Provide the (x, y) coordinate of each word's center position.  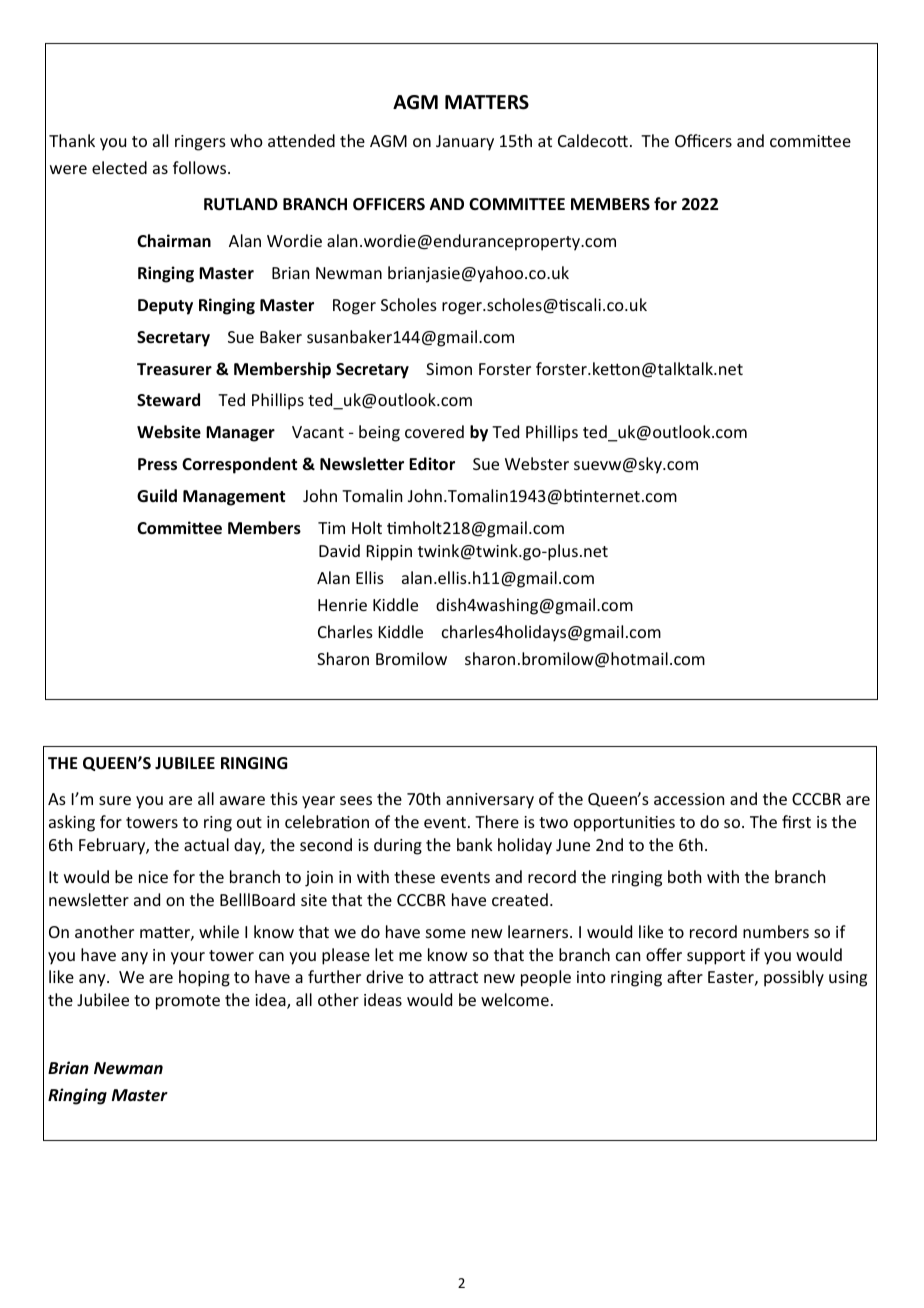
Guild (157, 495)
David (339, 550)
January (465, 143)
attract (453, 977)
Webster (537, 463)
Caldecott (593, 140)
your (188, 958)
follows (201, 167)
